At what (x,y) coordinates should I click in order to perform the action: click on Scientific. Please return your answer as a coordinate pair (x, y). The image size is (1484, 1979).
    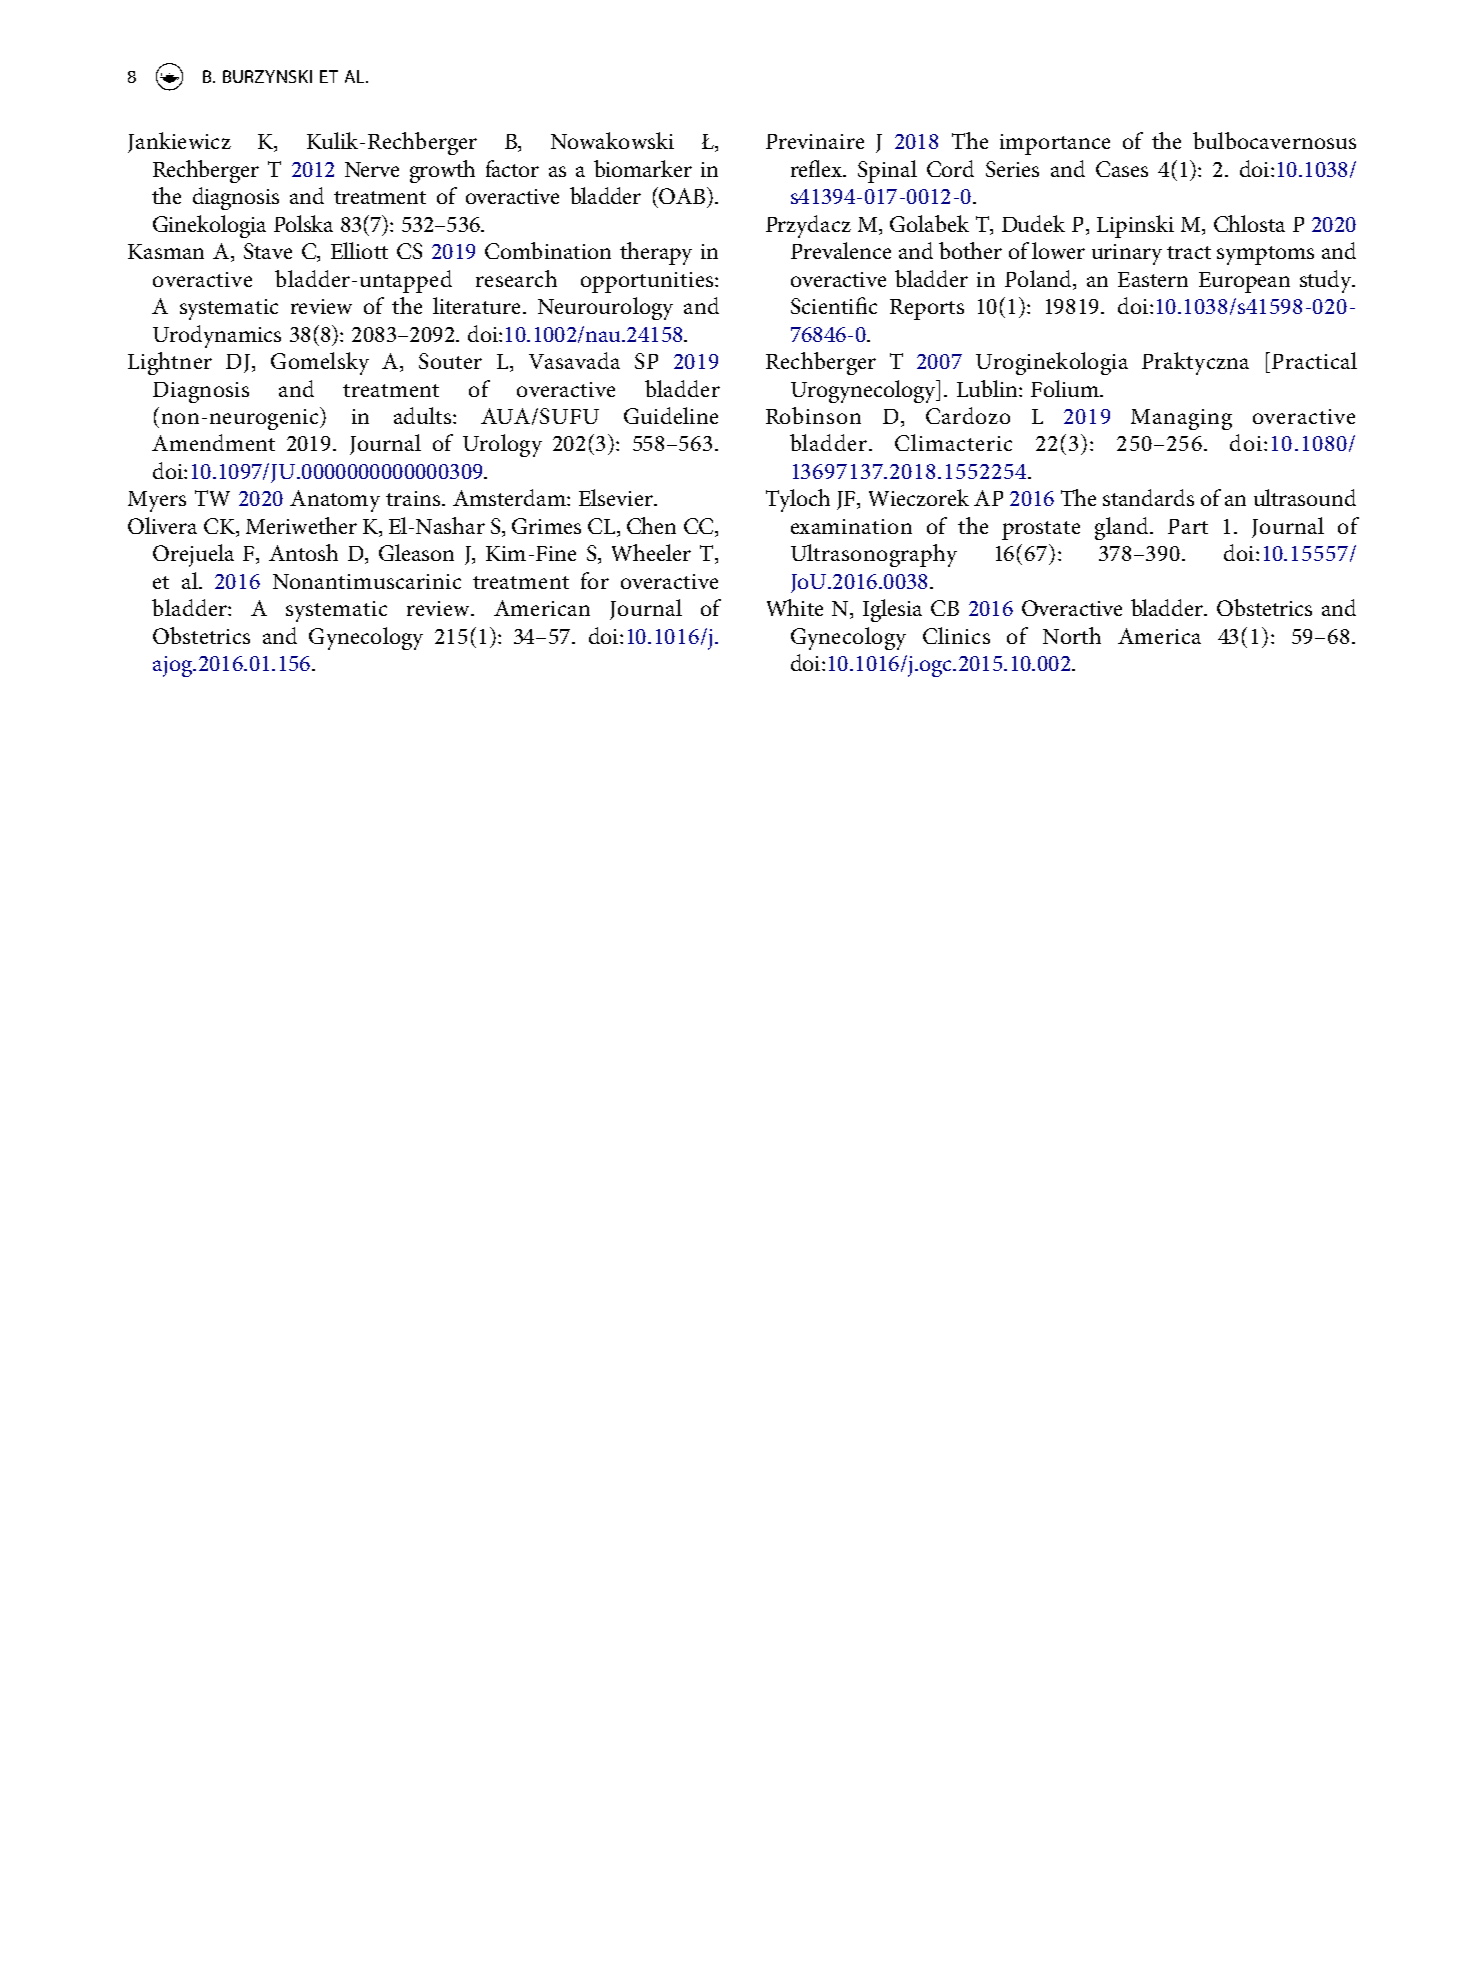
    Looking at the image, I should click on (834, 305).
